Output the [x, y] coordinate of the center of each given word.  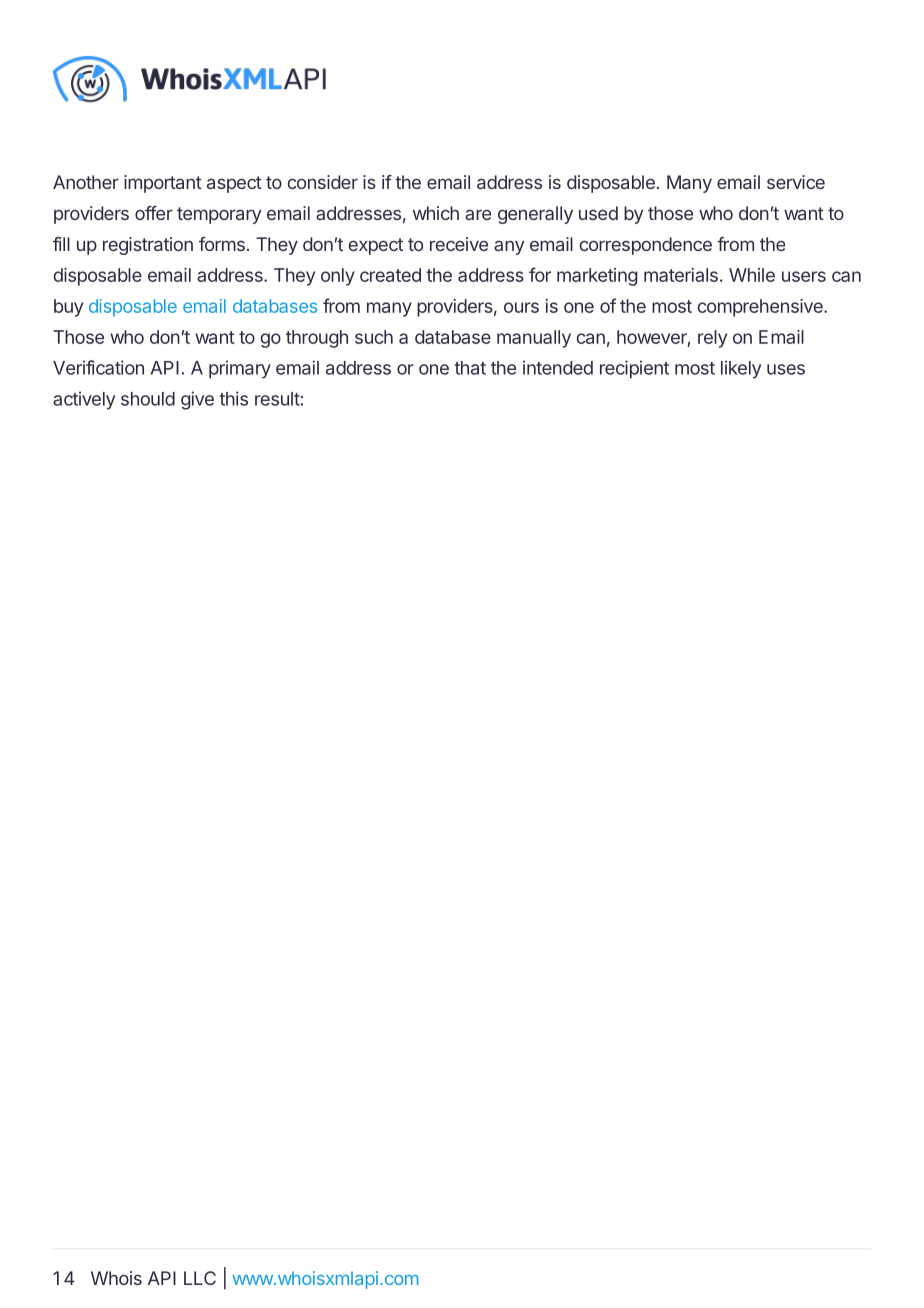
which [436, 213]
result [277, 399]
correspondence [646, 246]
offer [154, 213]
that [470, 368]
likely [741, 369]
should [148, 399]
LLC [200, 1278]
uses [786, 369]
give [197, 400]
